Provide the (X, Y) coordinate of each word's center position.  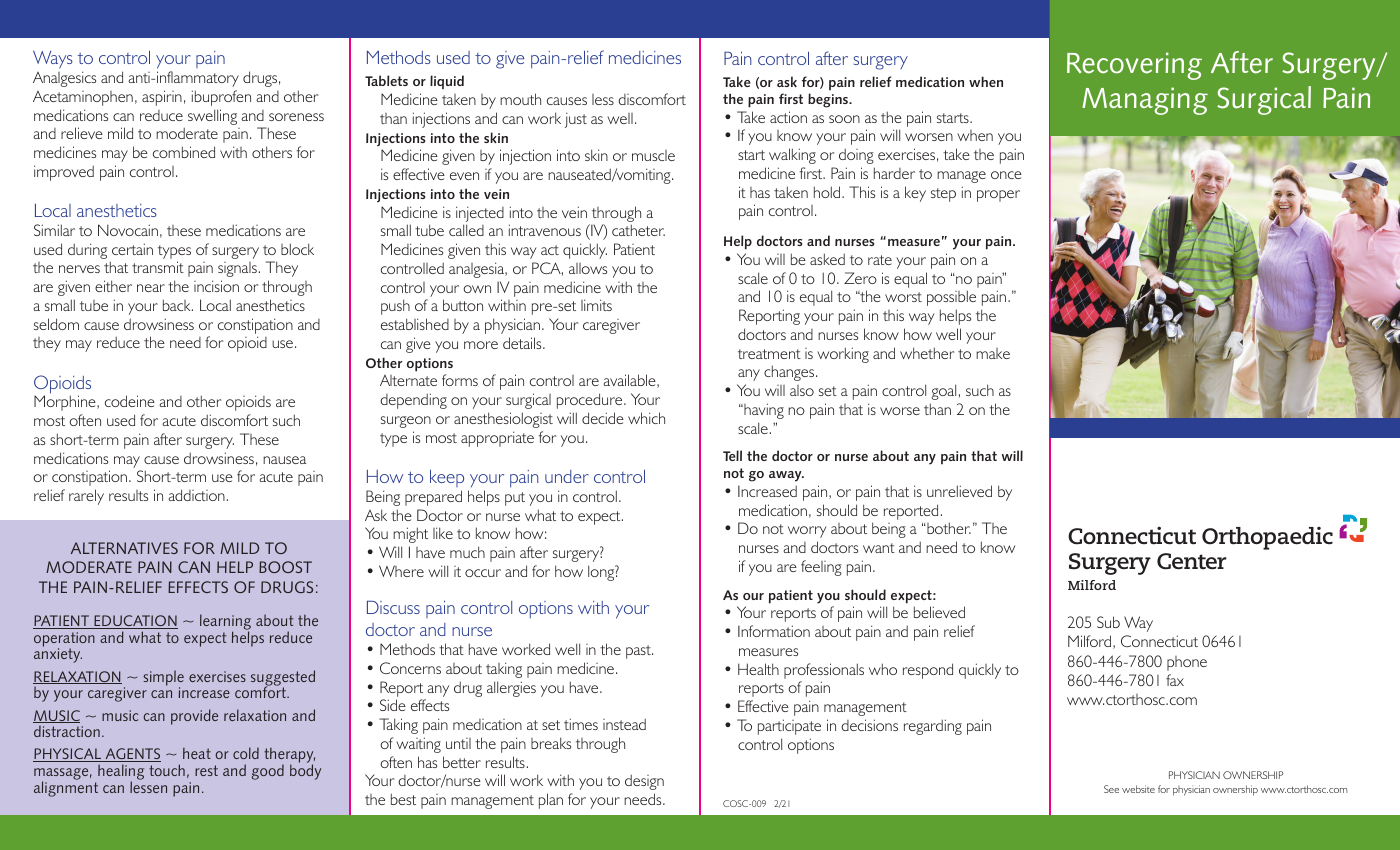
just (576, 120)
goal (943, 392)
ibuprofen (221, 98)
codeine (130, 401)
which (646, 418)
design (644, 782)
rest (206, 770)
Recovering (1134, 66)
